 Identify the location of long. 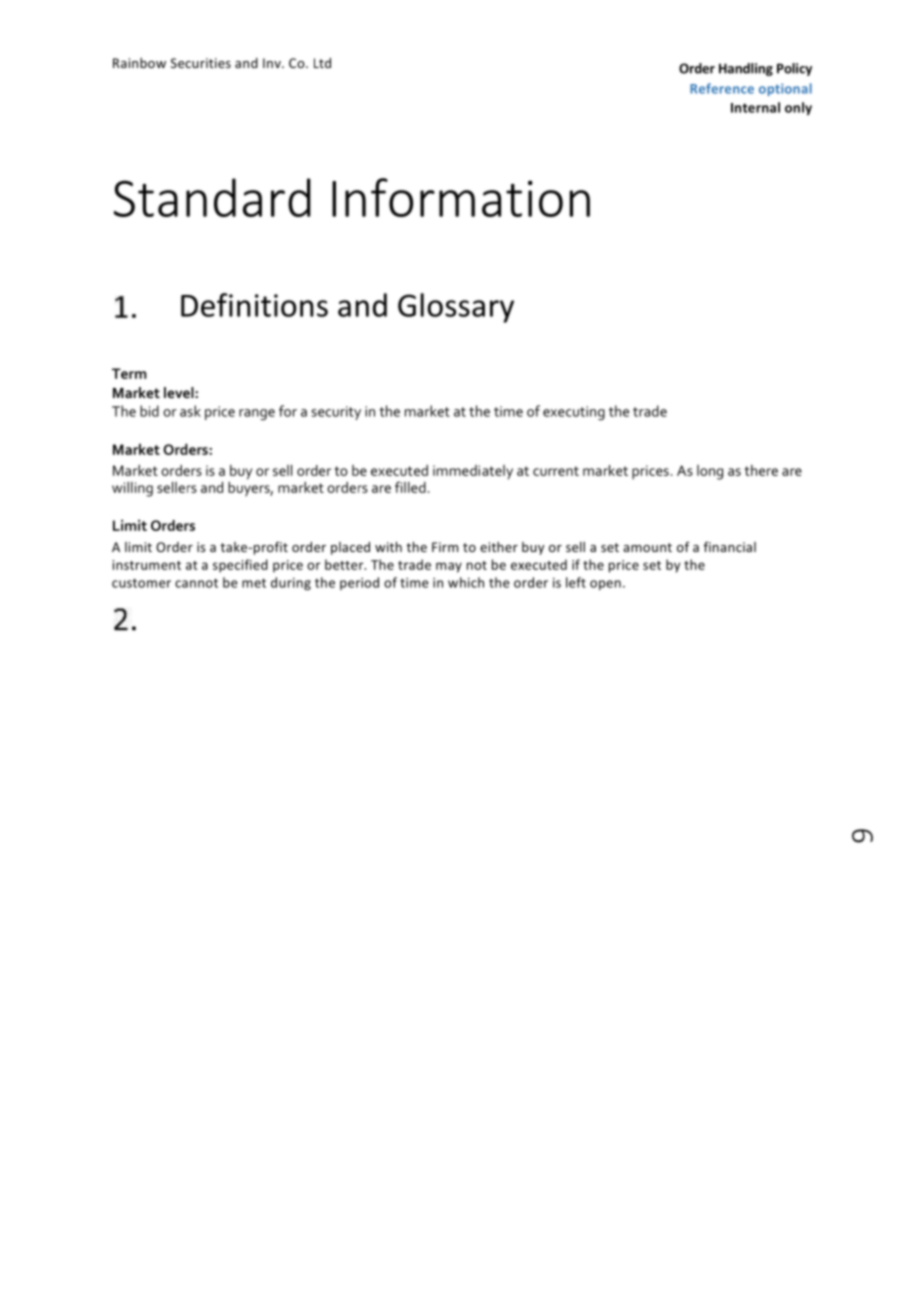
(710, 472).
